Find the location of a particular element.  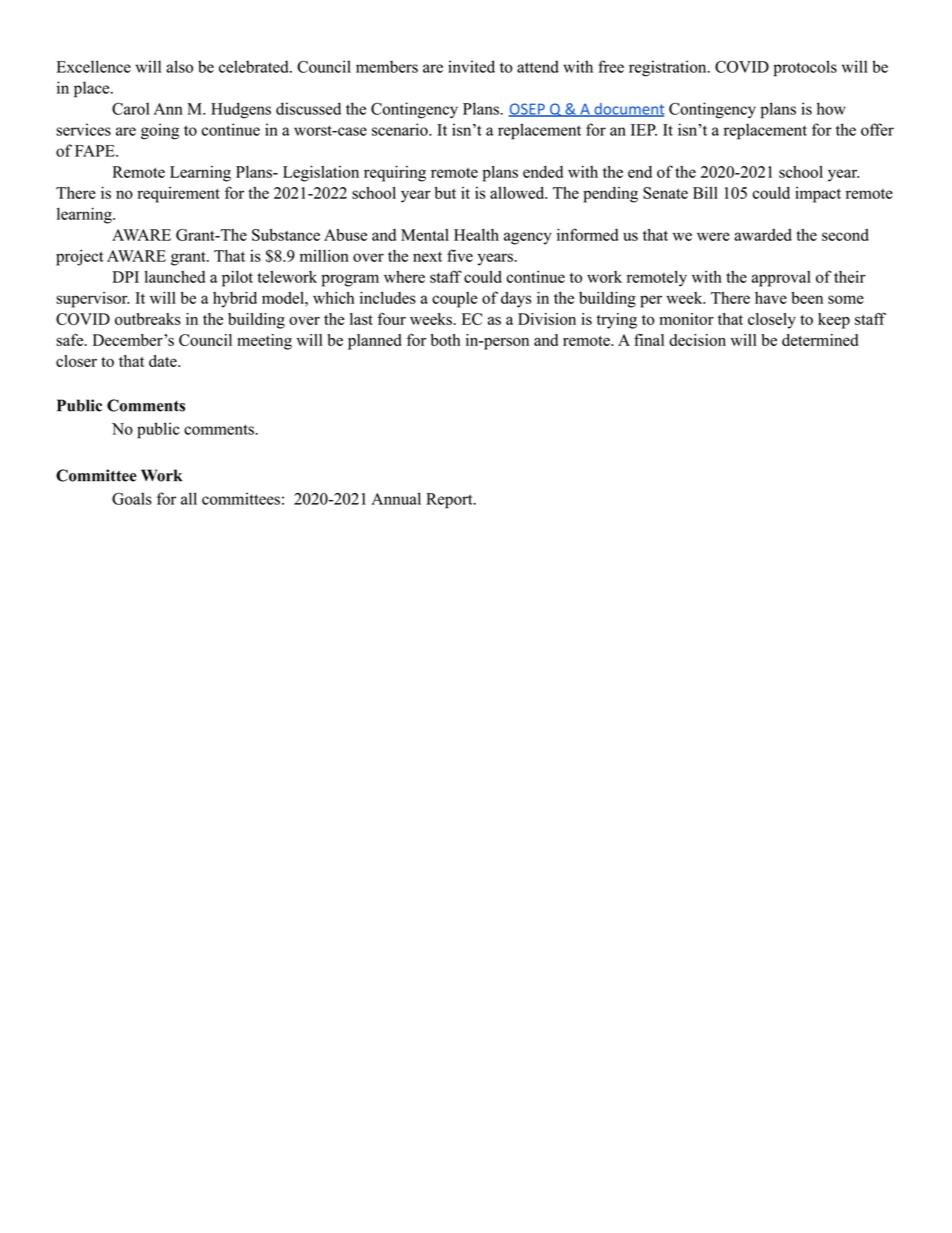

also is located at coordinates (179, 66).
